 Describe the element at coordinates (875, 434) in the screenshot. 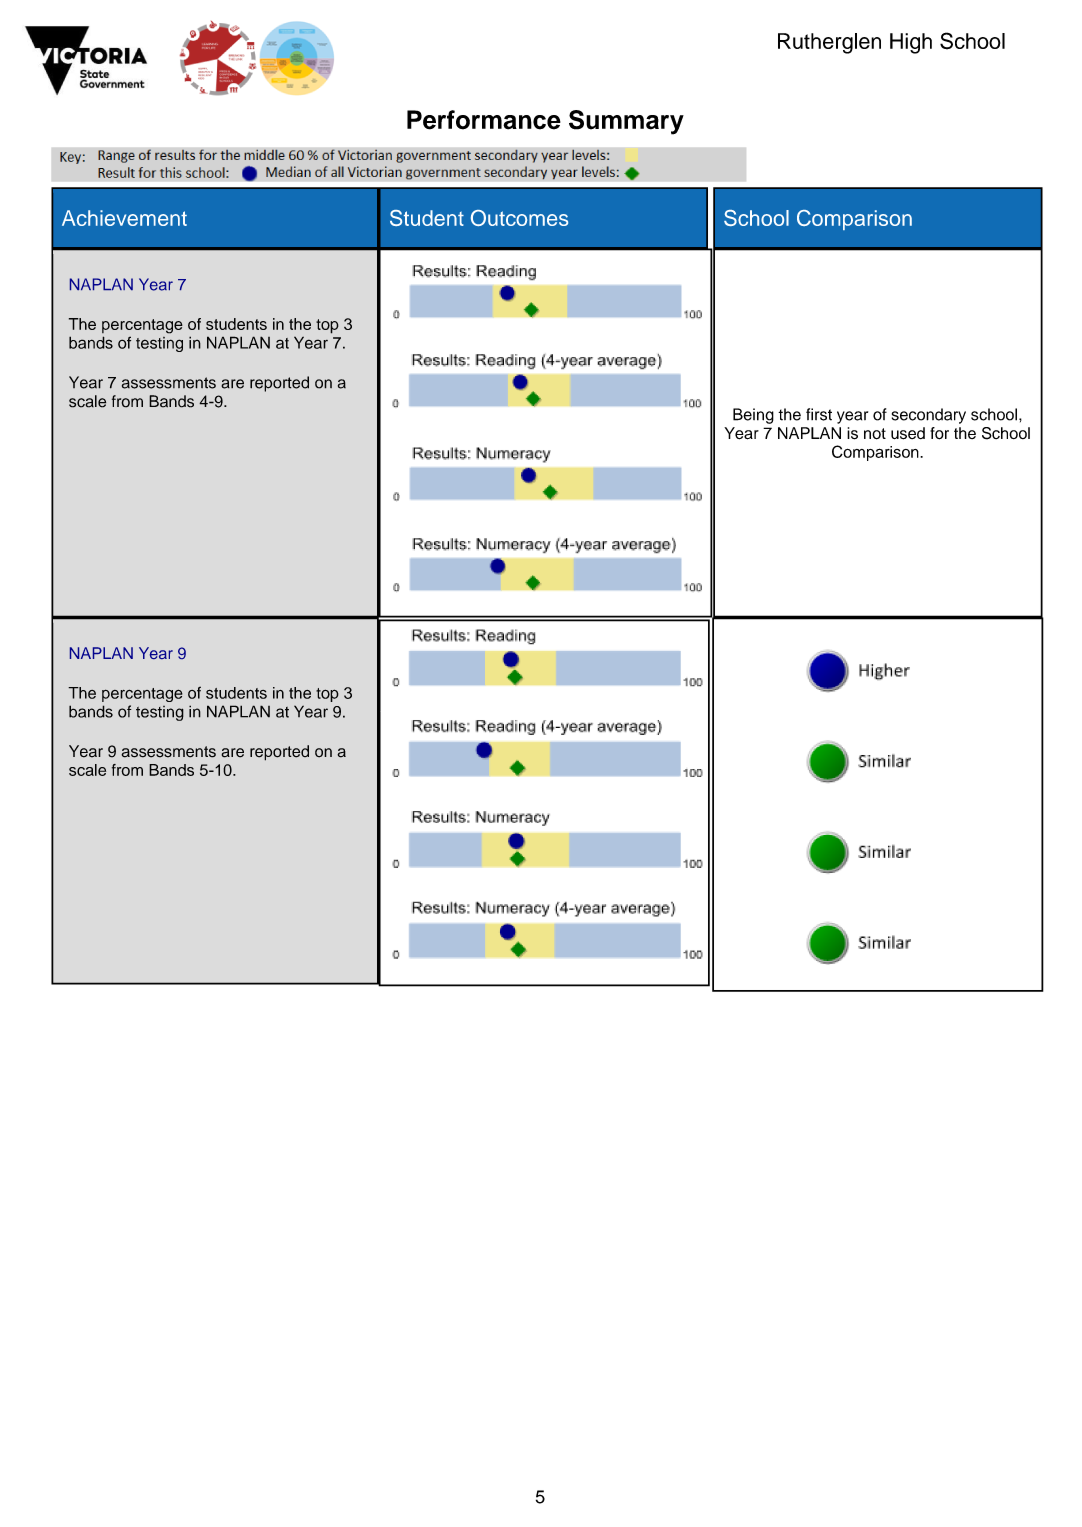

I see `not` at that location.
